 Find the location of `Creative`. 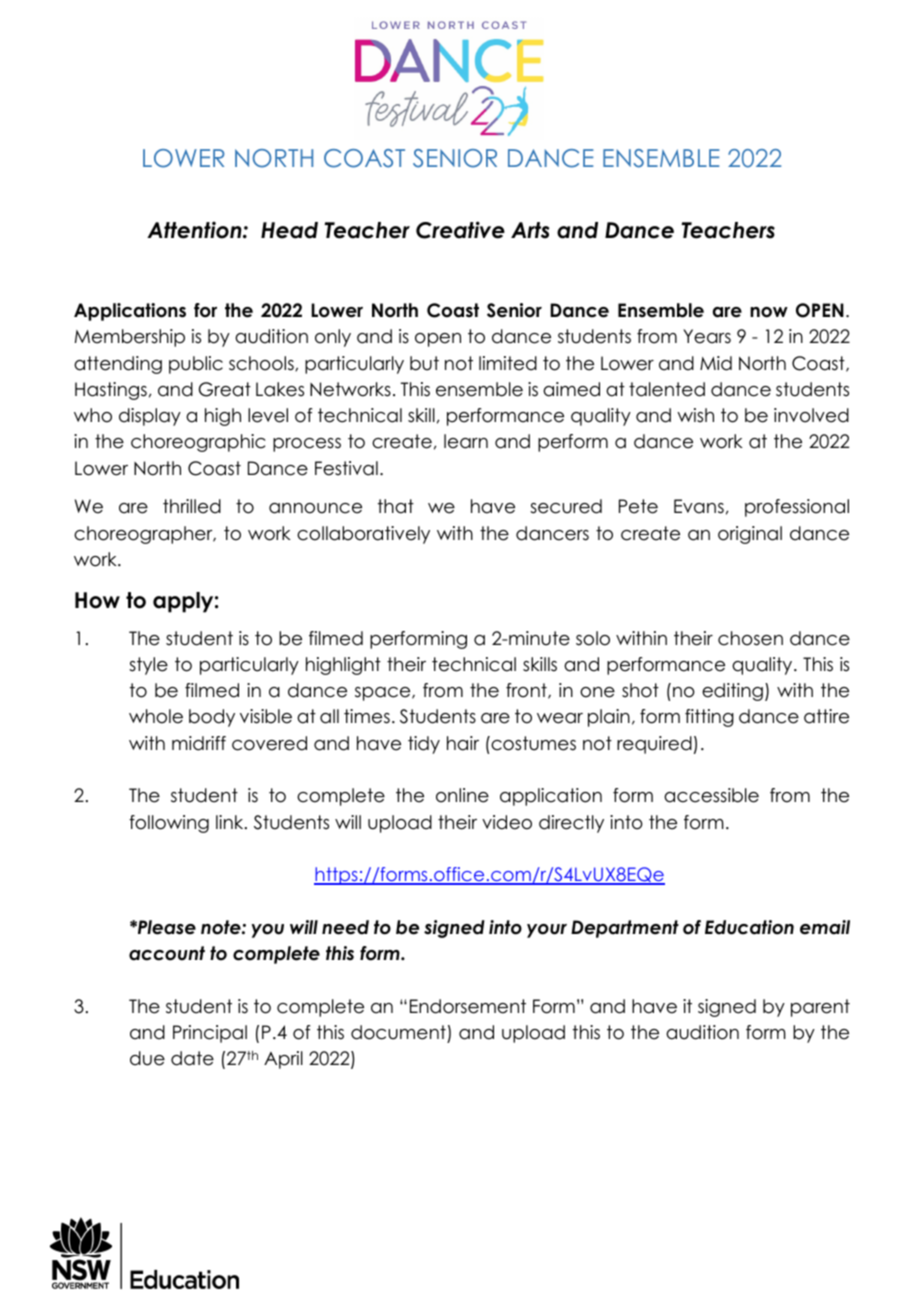

Creative is located at coordinates (460, 230).
